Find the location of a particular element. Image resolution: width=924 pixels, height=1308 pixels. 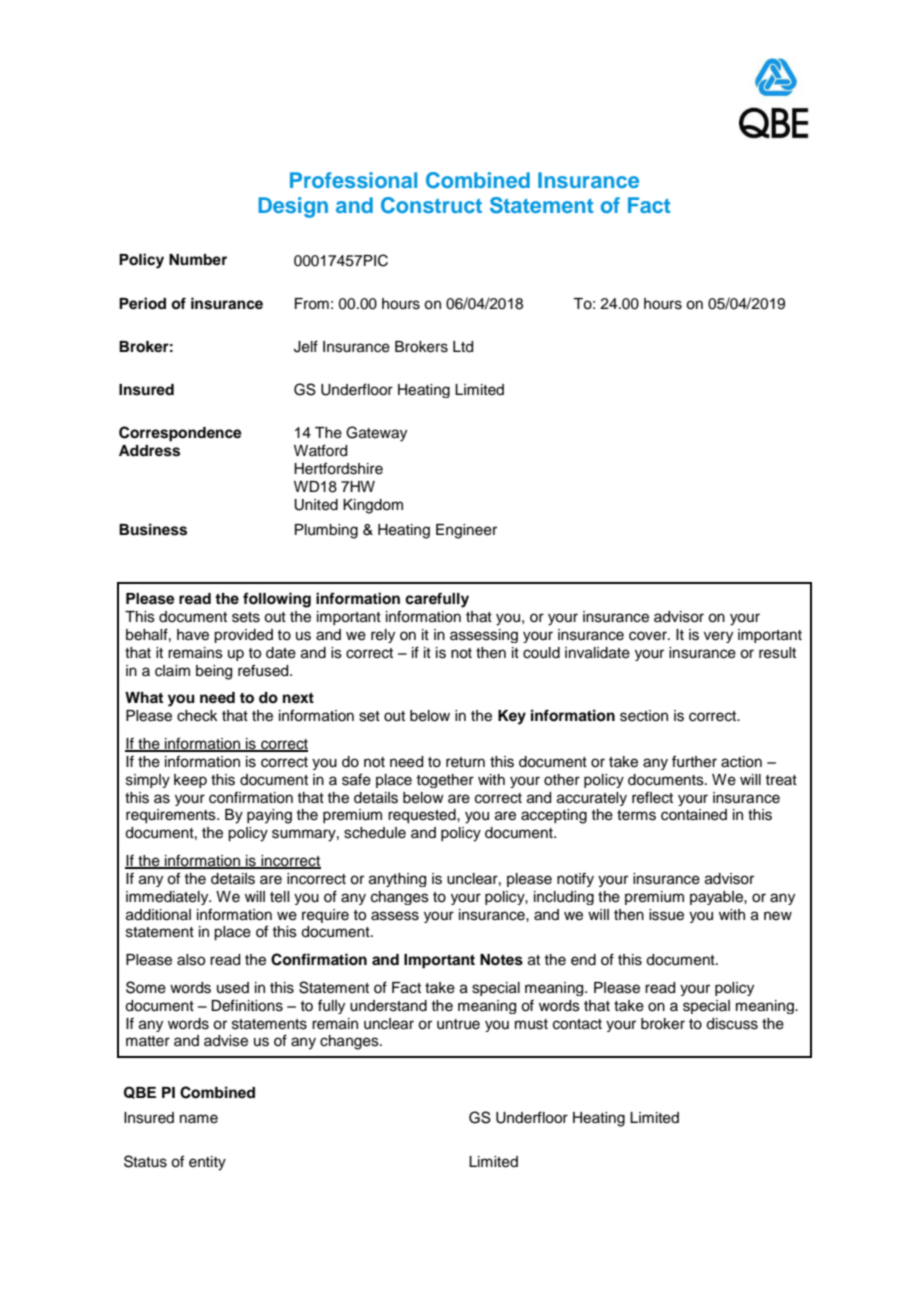

being is located at coordinates (214, 672).
